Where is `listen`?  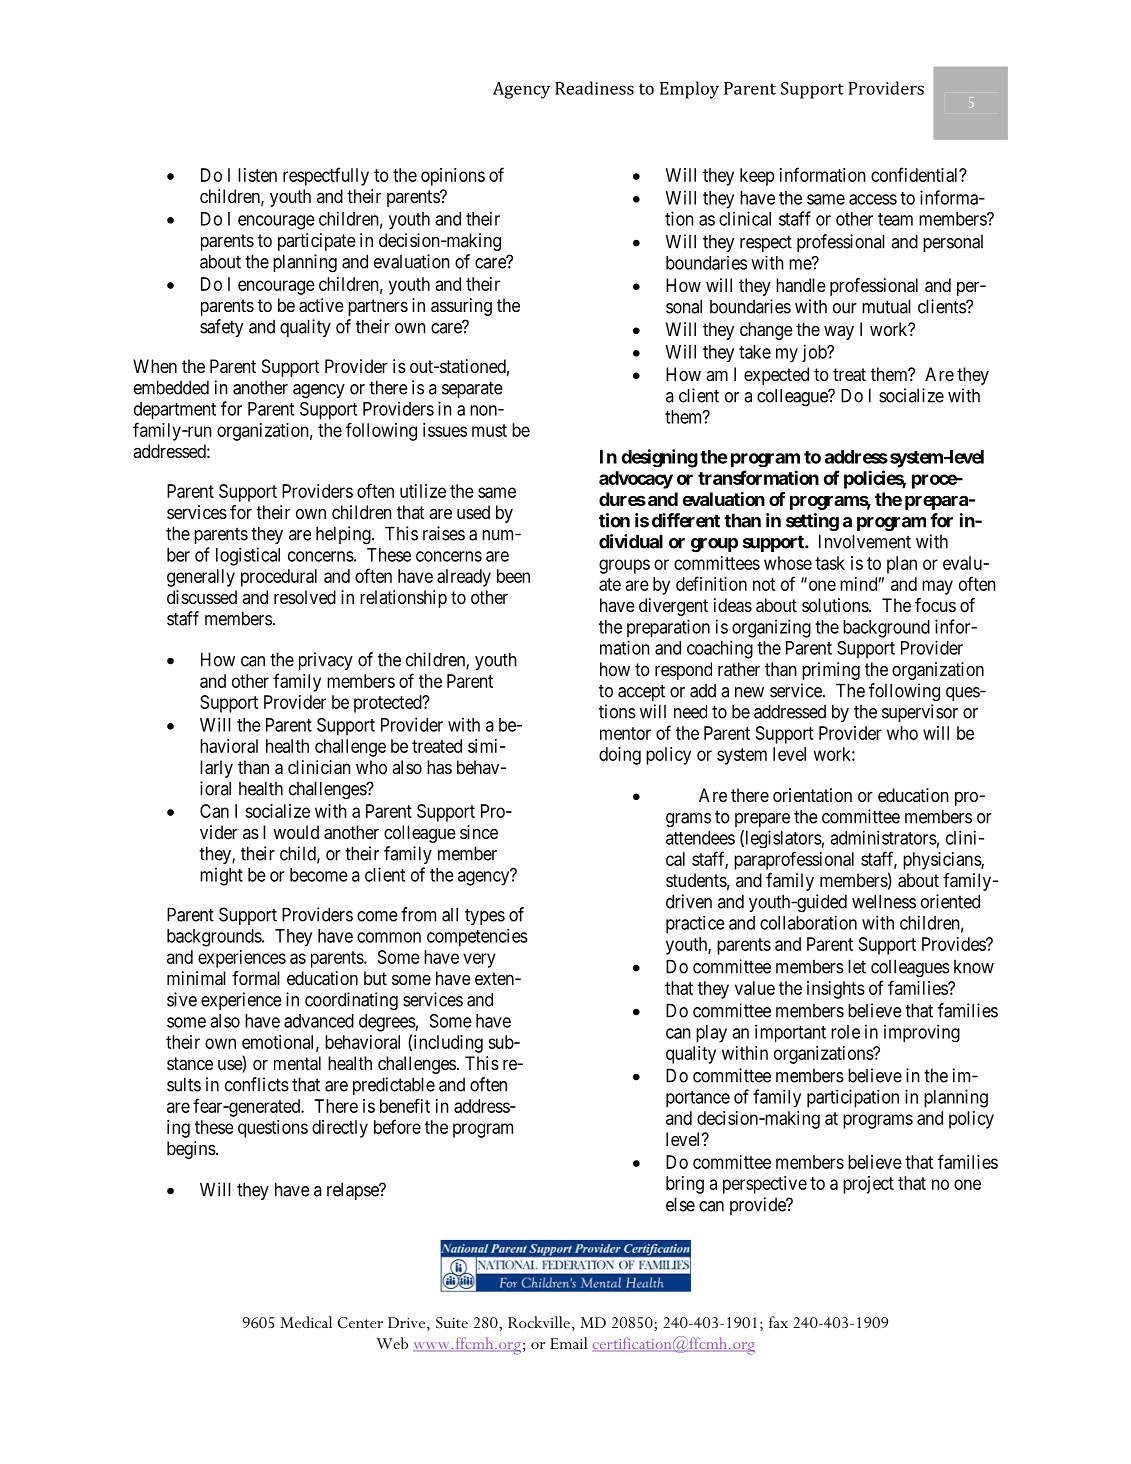
listen is located at coordinates (257, 175).
